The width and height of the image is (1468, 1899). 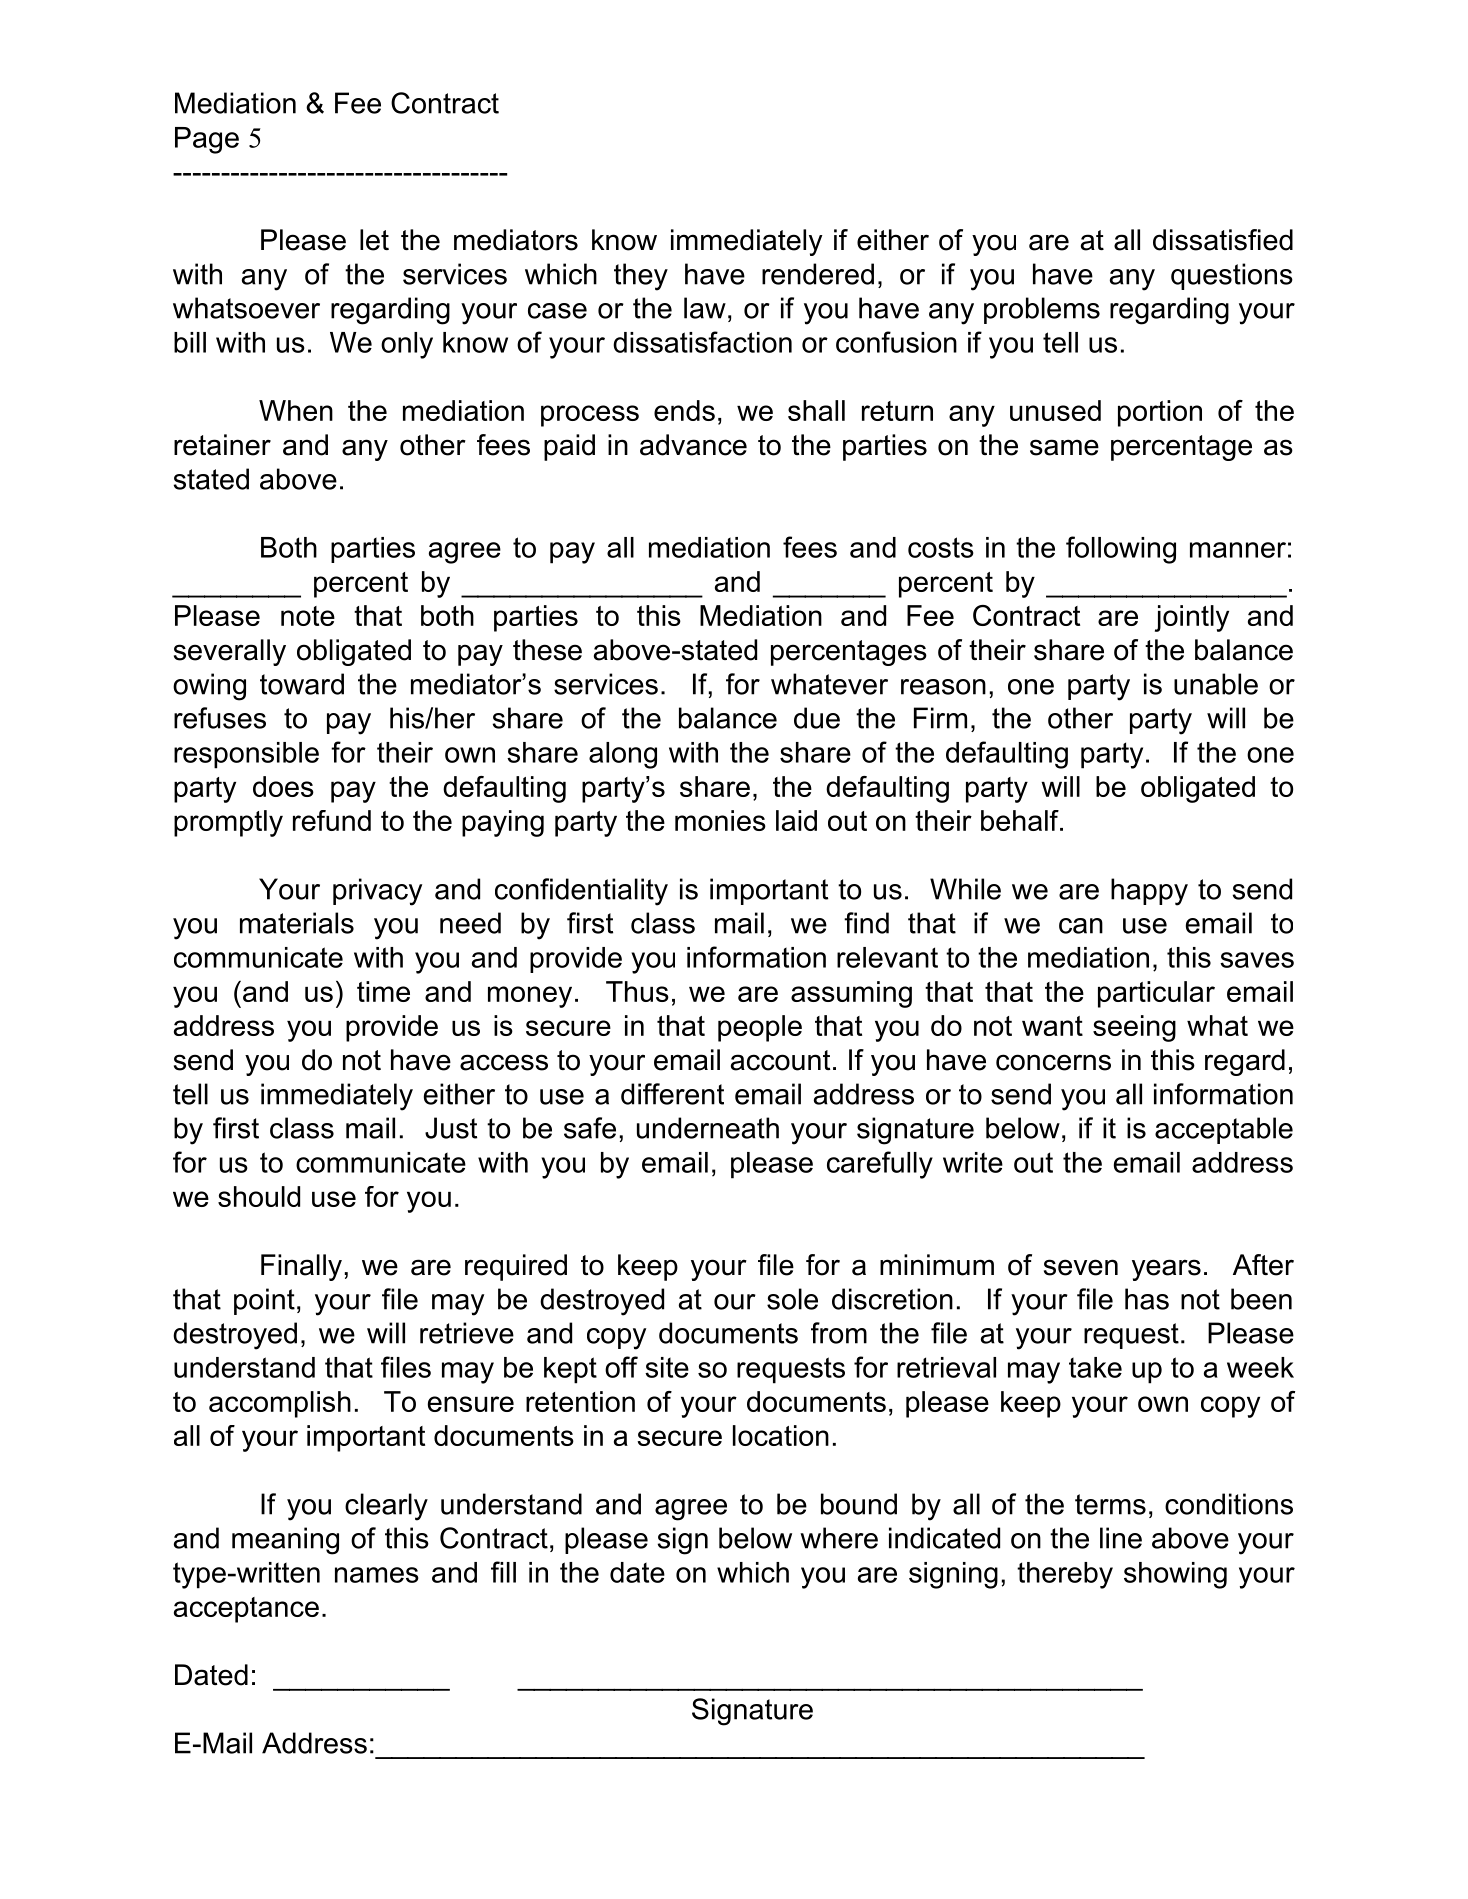 I want to click on dissatisfied, so click(x=1223, y=240).
